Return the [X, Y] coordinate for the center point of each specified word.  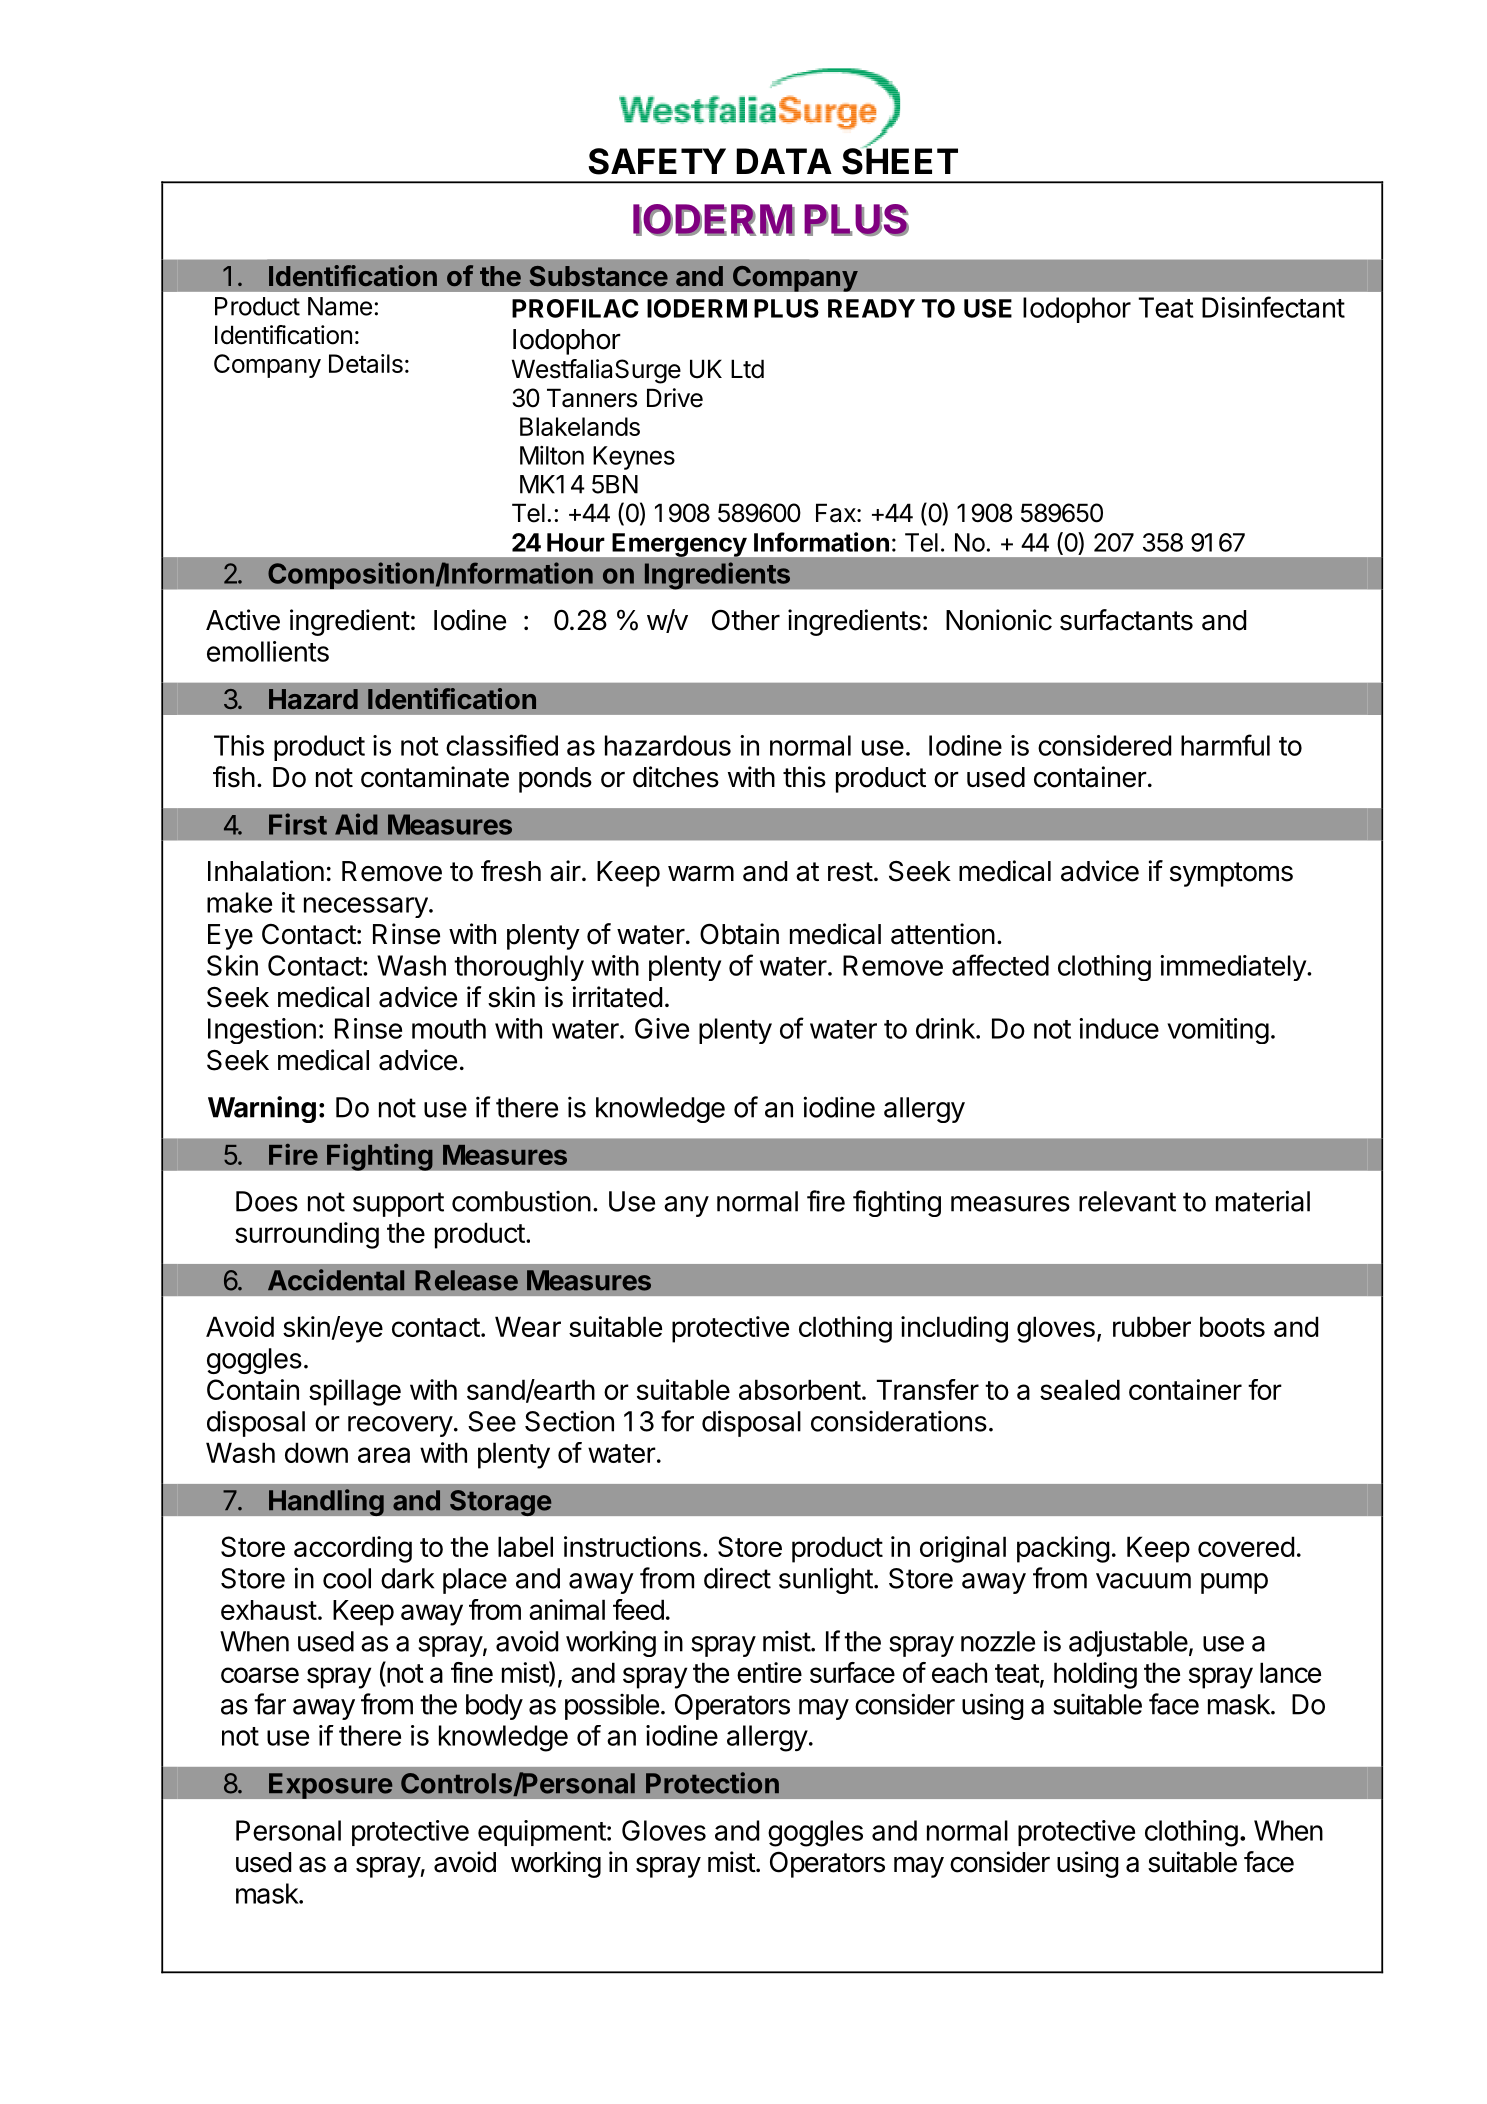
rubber [1152, 1326]
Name [340, 306]
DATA [784, 161]
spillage [355, 1392]
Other [746, 620]
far [270, 1704]
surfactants [1126, 620]
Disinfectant [1273, 307]
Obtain [739, 934]
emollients [268, 651]
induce [1119, 1028]
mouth [449, 1028]
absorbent [800, 1389]
